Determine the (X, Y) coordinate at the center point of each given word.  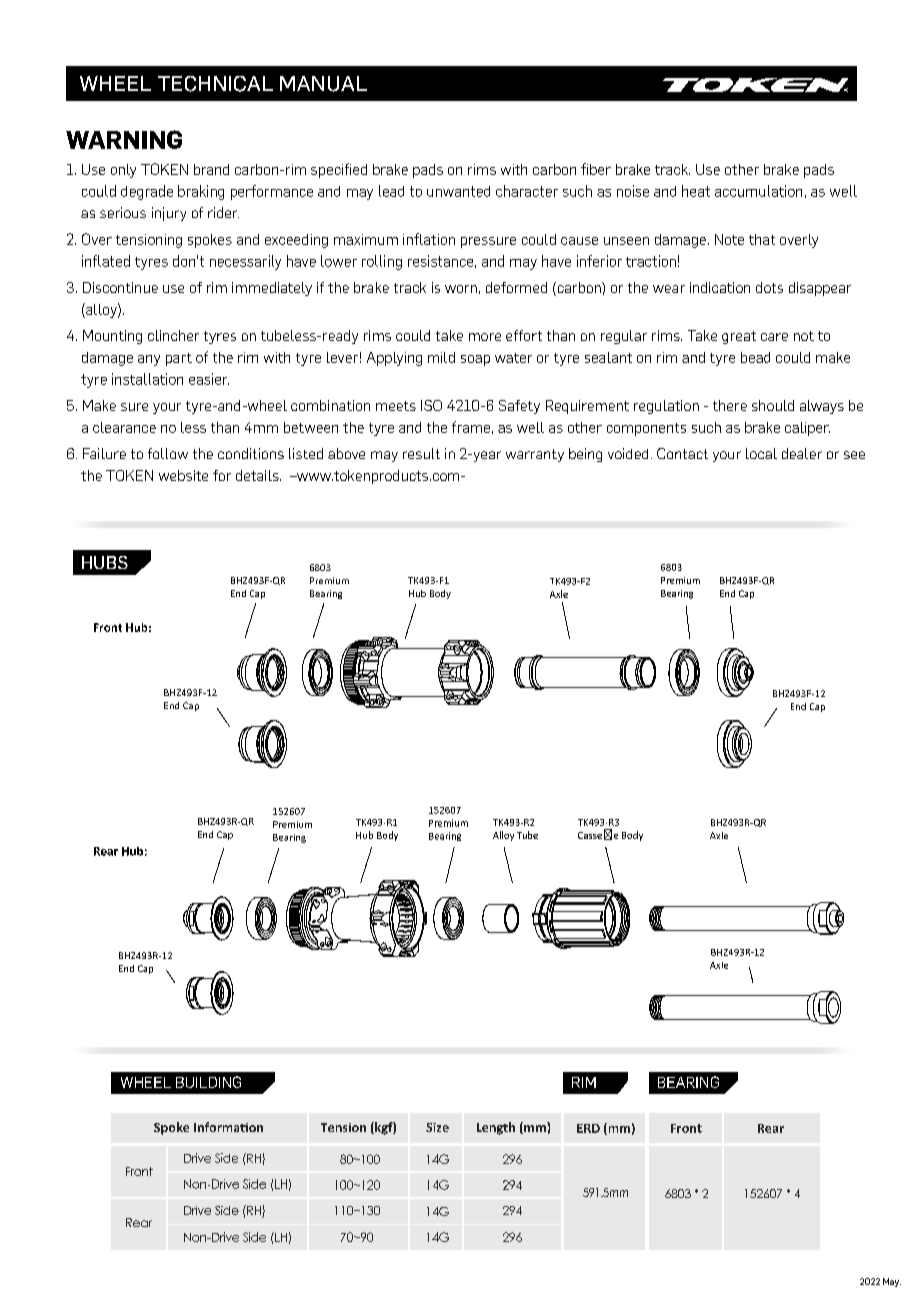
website (183, 475)
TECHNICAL (215, 84)
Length (496, 1128)
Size (437, 1127)
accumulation (758, 191)
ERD (588, 1128)
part (179, 359)
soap (475, 360)
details (258, 475)
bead (755, 357)
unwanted (458, 191)
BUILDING (208, 1082)
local (761, 453)
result (421, 453)
